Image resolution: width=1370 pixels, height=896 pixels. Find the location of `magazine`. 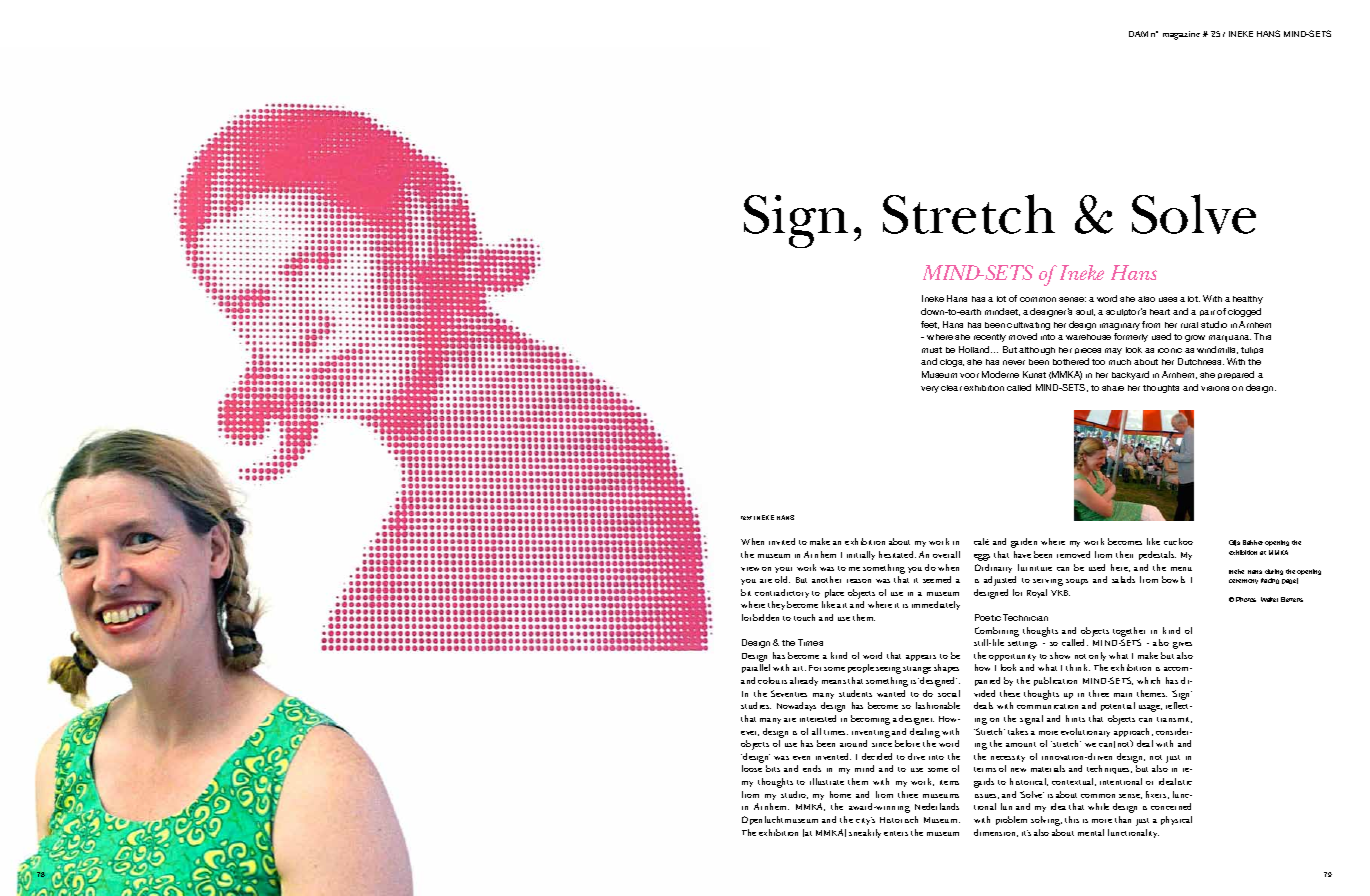

magazine is located at coordinates (1181, 35).
